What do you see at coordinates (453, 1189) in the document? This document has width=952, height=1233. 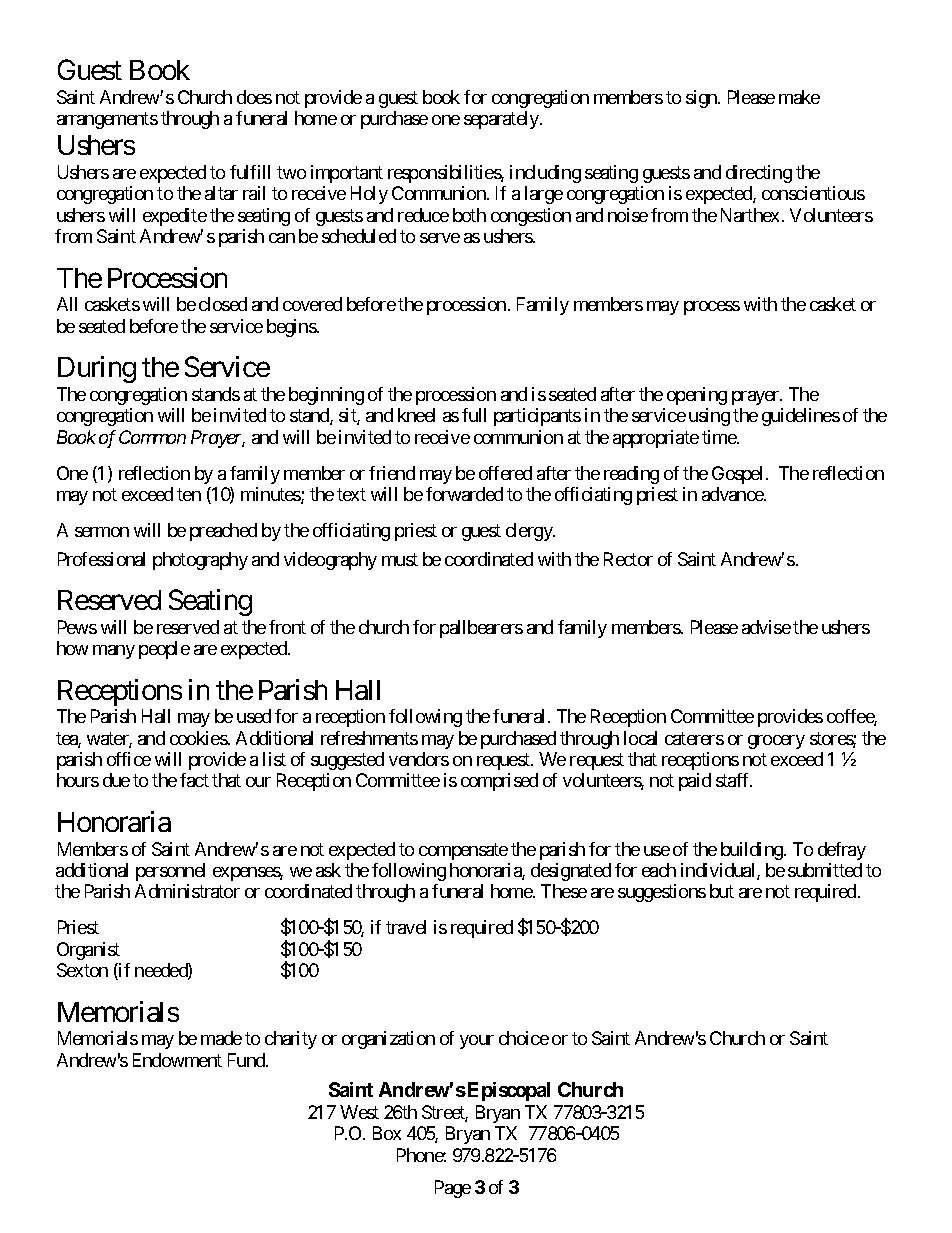 I see `Page` at bounding box center [453, 1189].
